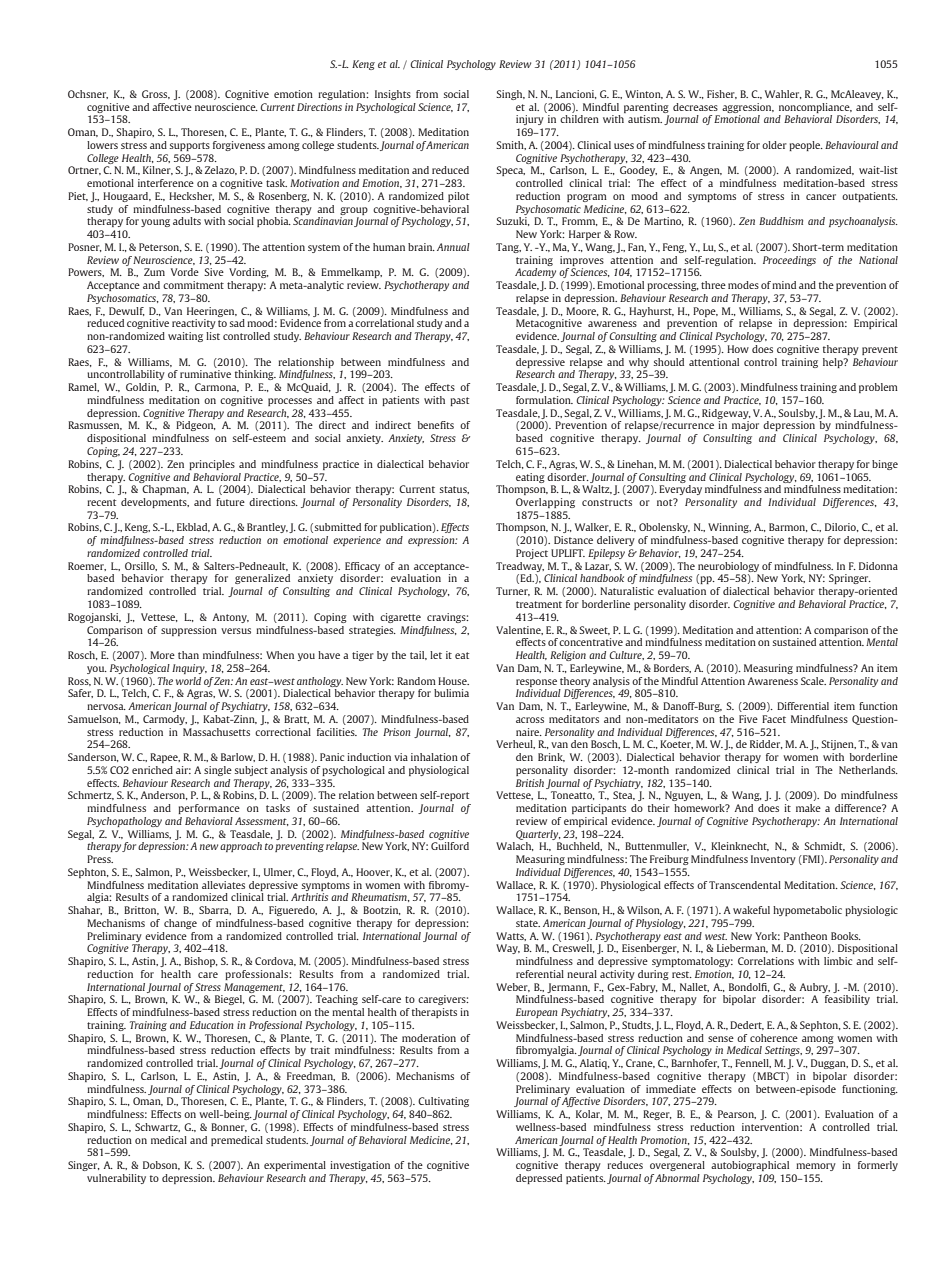  I want to click on Singh, so click(510, 95).
